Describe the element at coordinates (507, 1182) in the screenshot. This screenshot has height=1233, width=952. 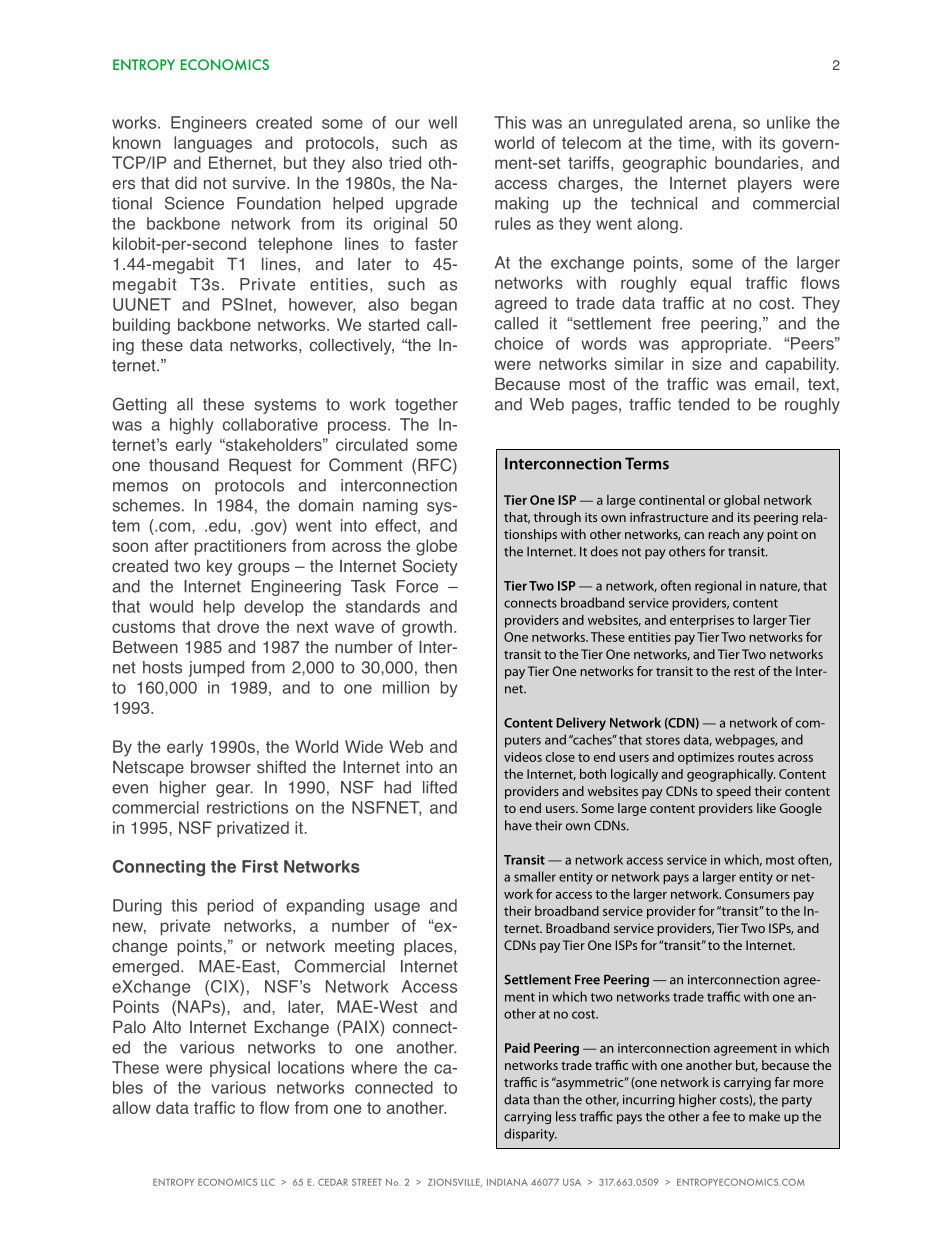
I see `INDIANA` at that location.
